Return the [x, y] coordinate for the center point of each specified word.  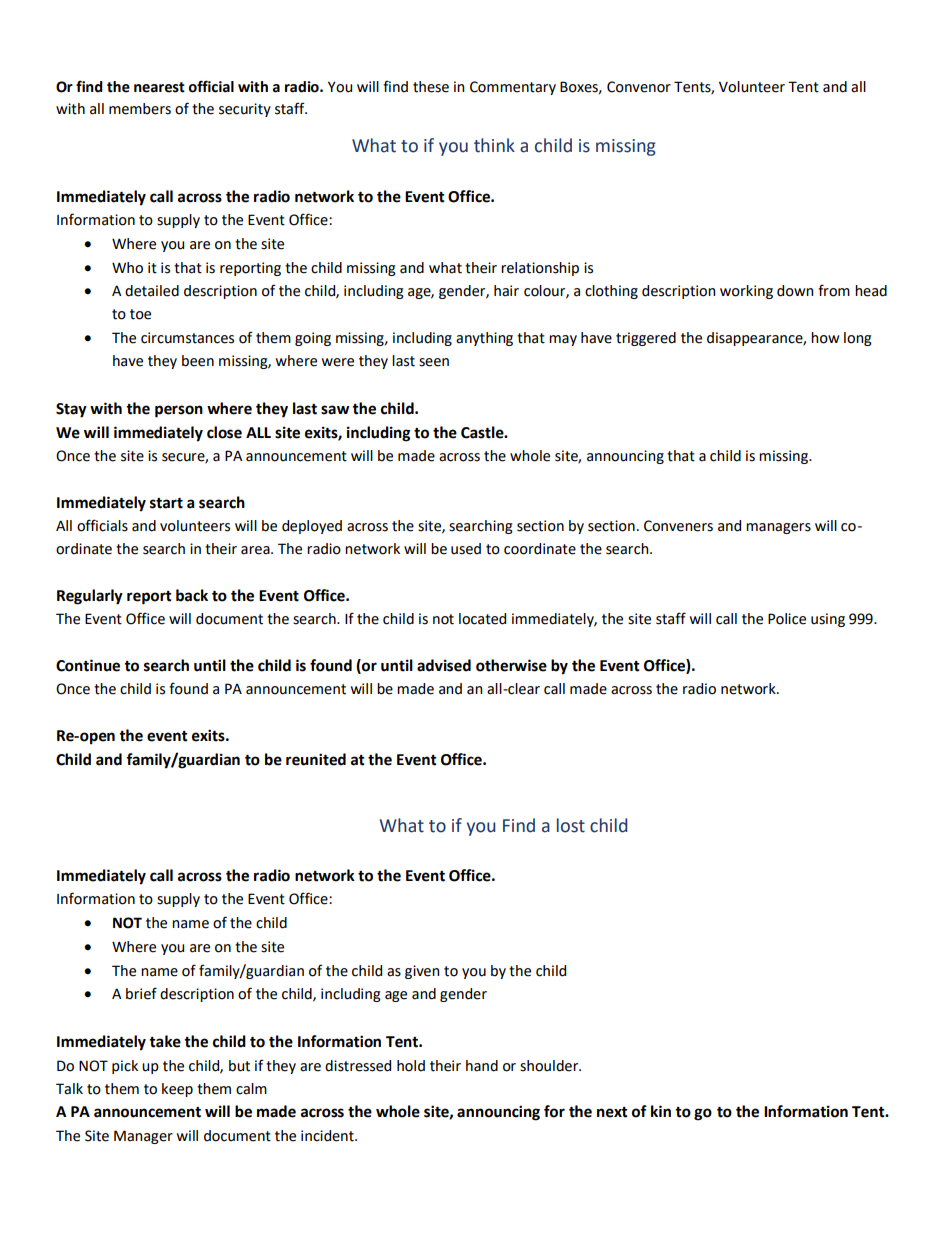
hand [482, 1066]
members [140, 109]
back [192, 595]
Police [787, 619]
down [795, 291]
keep [177, 1090]
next [612, 1112]
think [494, 145]
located [482, 619]
